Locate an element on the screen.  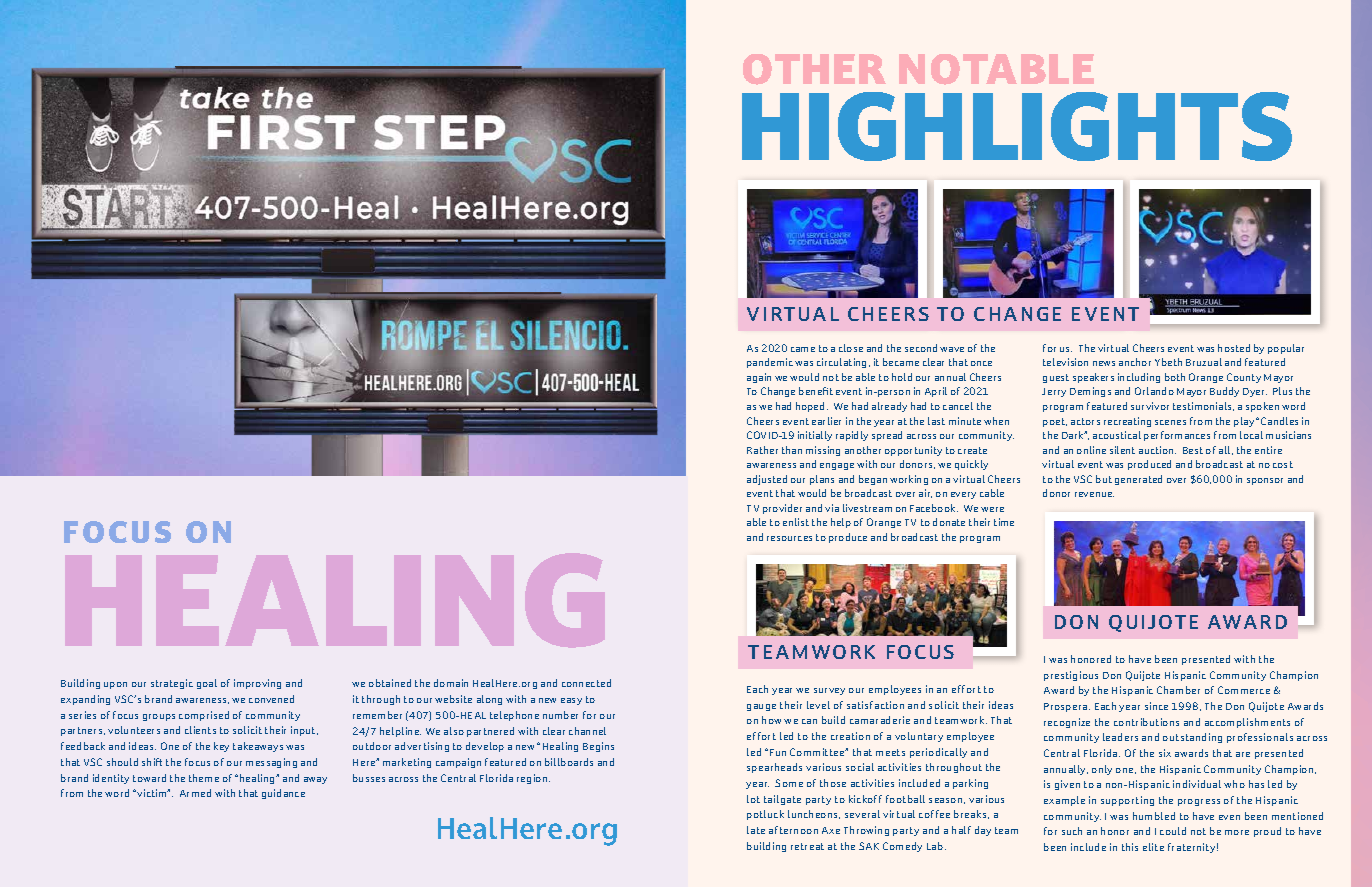
prestigious is located at coordinates (1071, 676).
